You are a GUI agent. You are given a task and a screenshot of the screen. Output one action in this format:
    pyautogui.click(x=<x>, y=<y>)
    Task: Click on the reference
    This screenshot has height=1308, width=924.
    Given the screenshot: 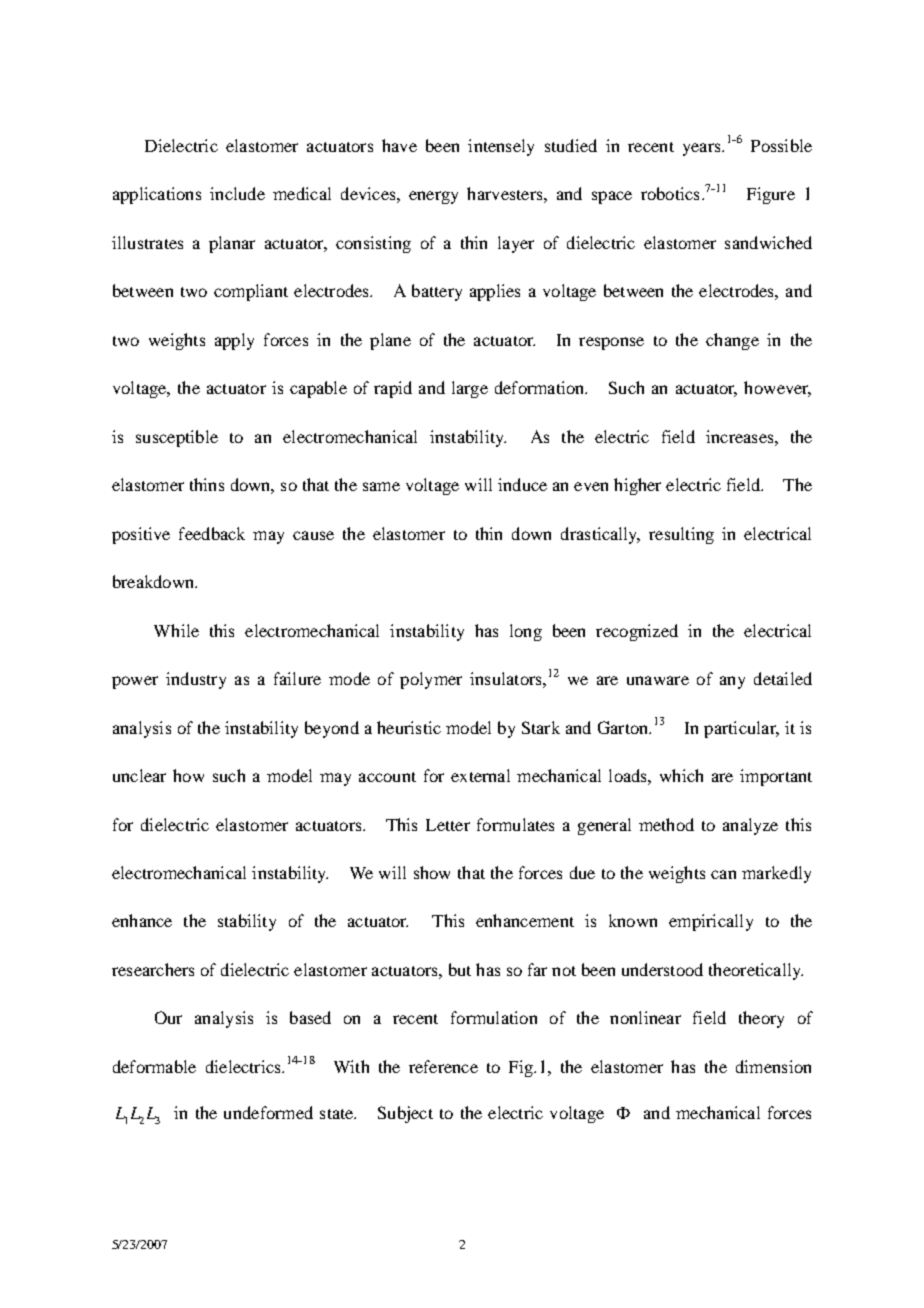 What is the action you would take?
    pyautogui.click(x=443, y=1066)
